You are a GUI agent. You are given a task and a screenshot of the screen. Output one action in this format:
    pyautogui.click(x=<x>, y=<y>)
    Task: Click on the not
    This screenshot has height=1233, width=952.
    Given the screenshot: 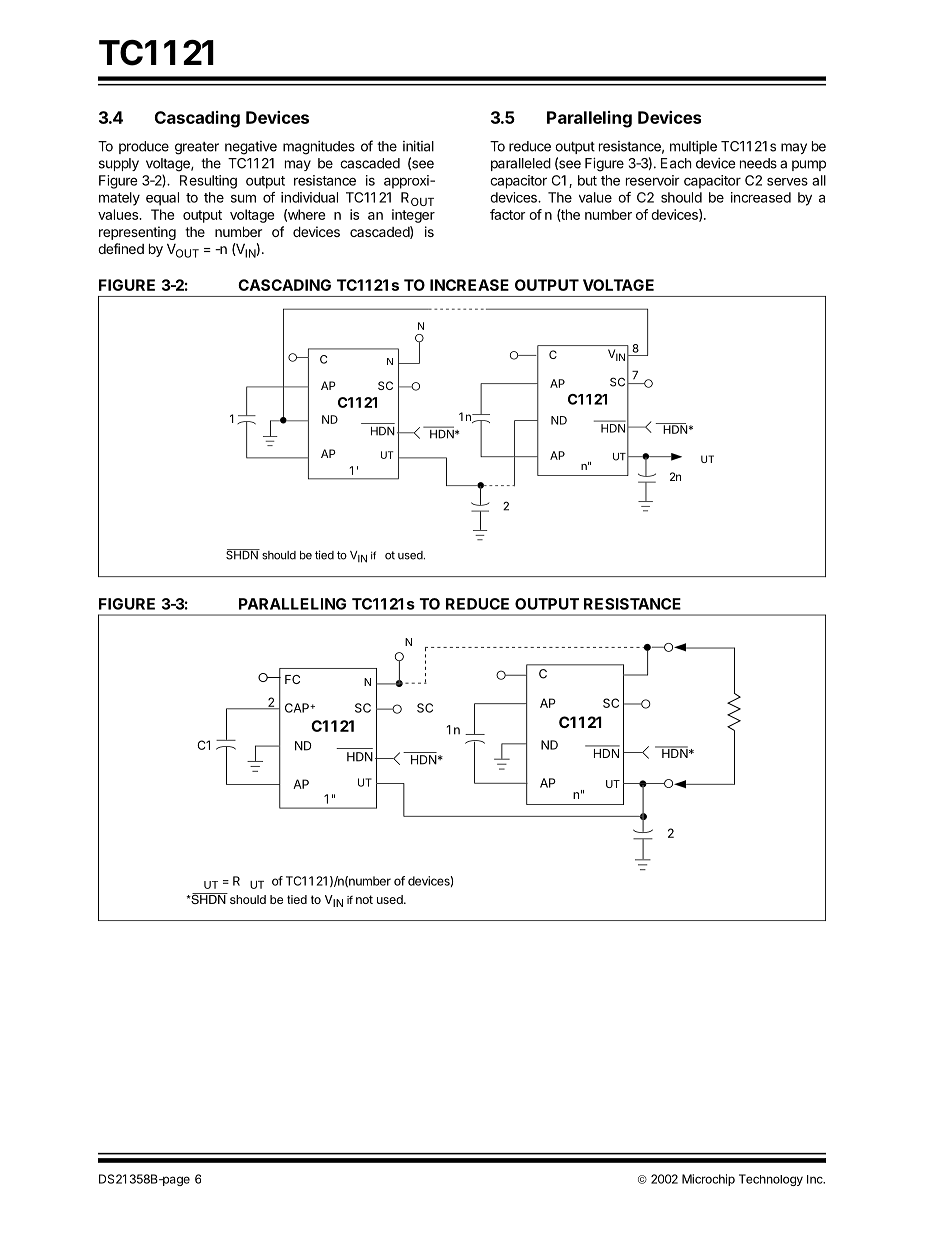 What is the action you would take?
    pyautogui.click(x=364, y=899)
